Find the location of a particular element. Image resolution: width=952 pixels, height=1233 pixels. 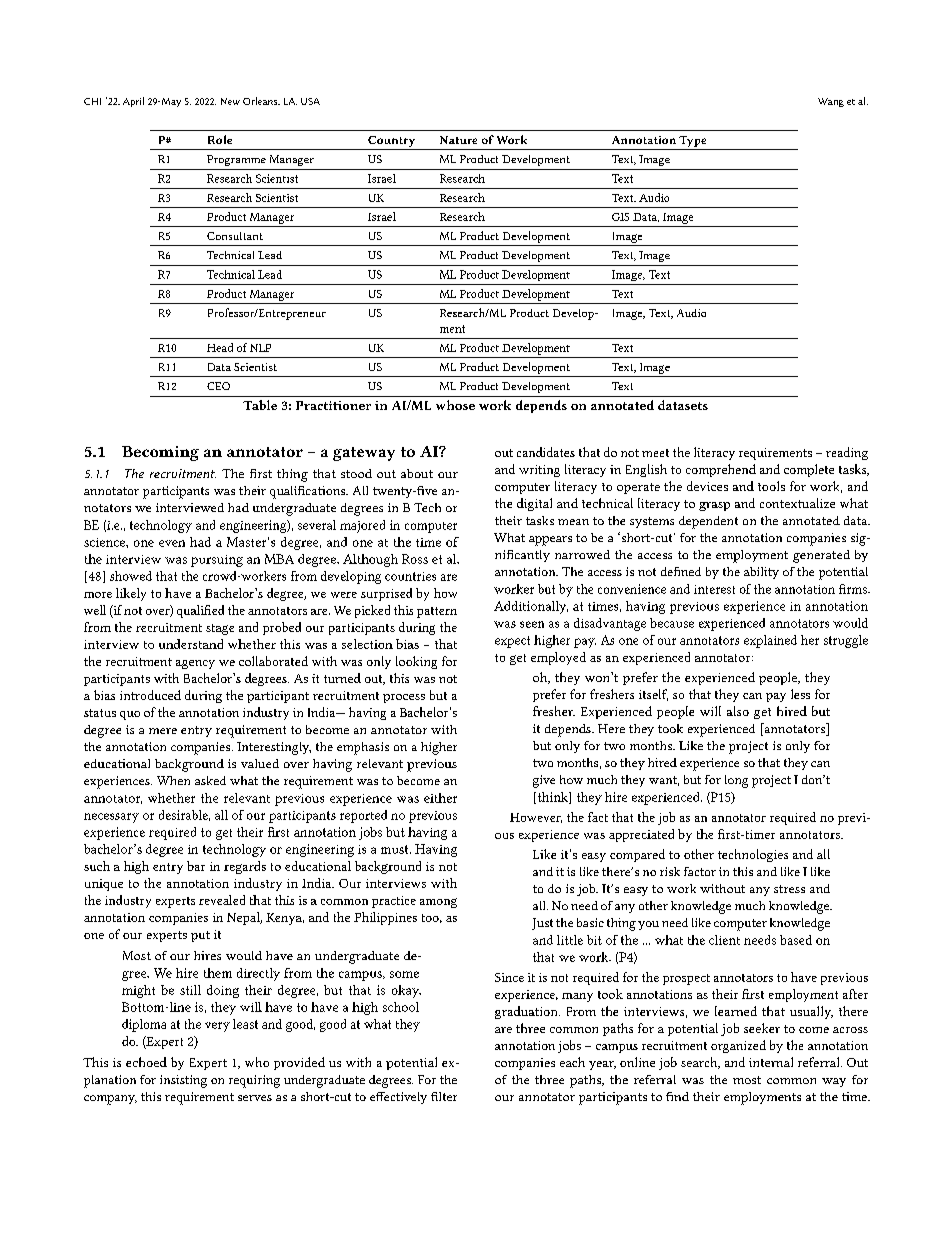

Nature is located at coordinates (458, 140).
